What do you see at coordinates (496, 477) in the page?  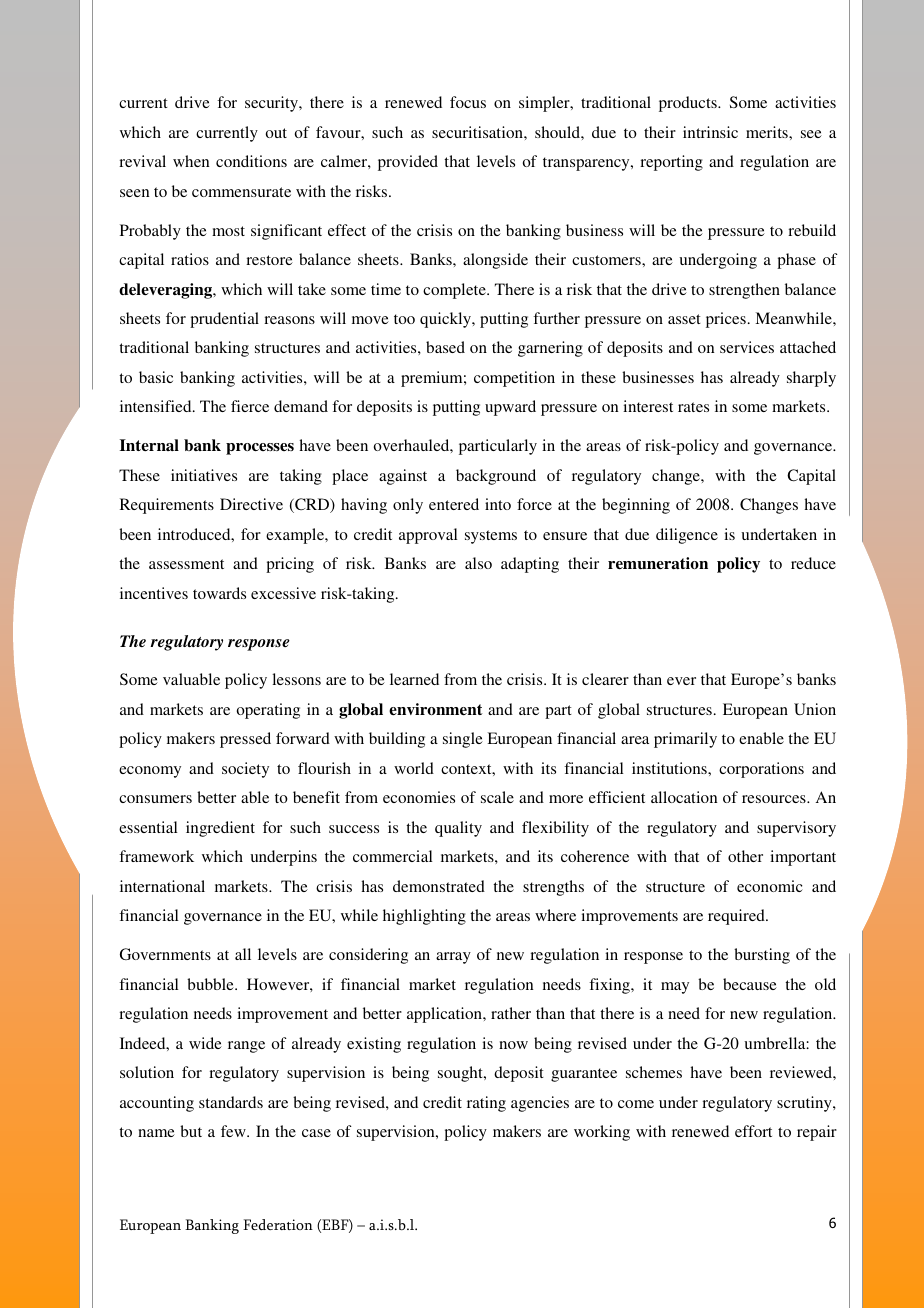 I see `background` at bounding box center [496, 477].
